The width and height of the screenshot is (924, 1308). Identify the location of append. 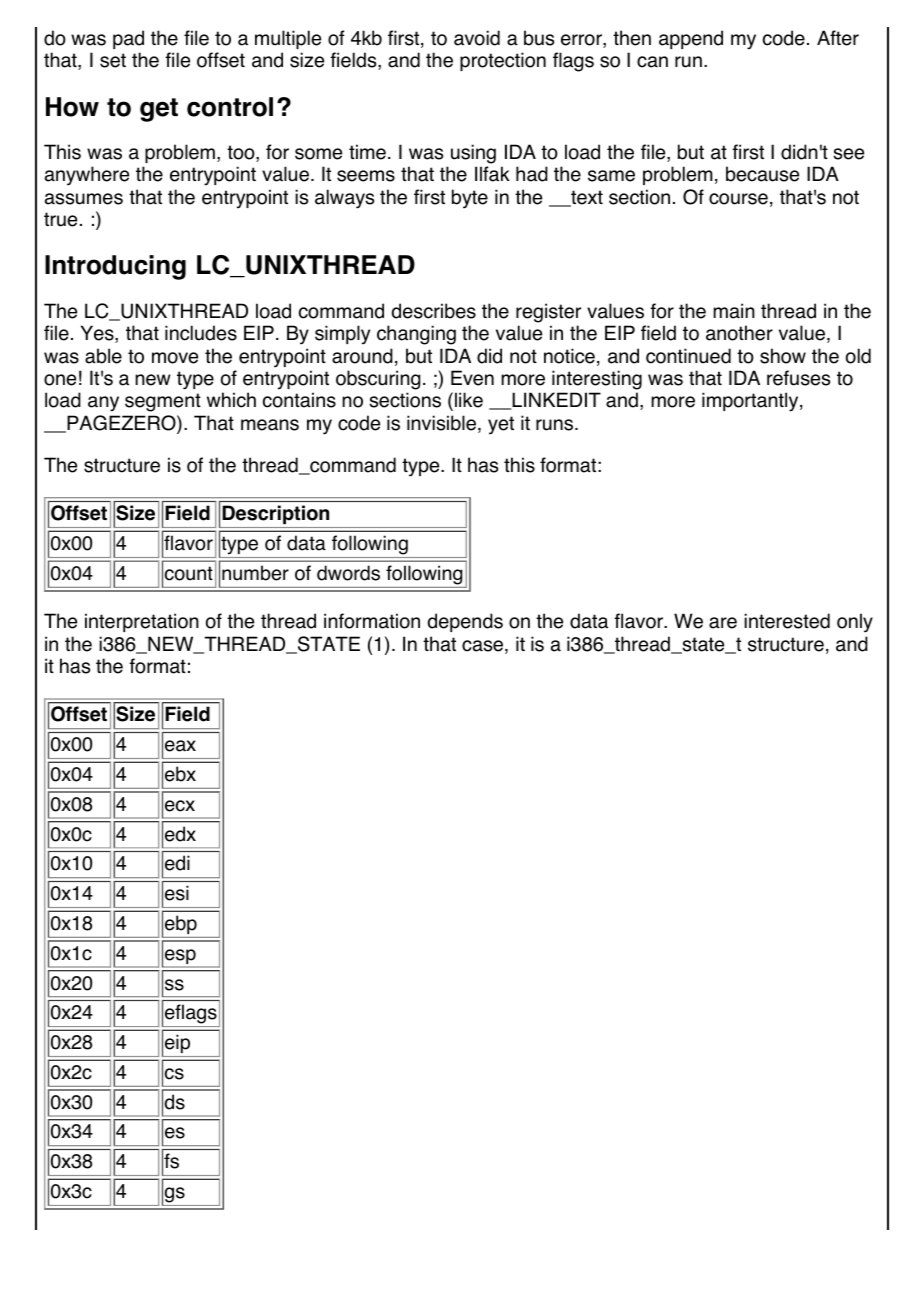
(691, 39).
